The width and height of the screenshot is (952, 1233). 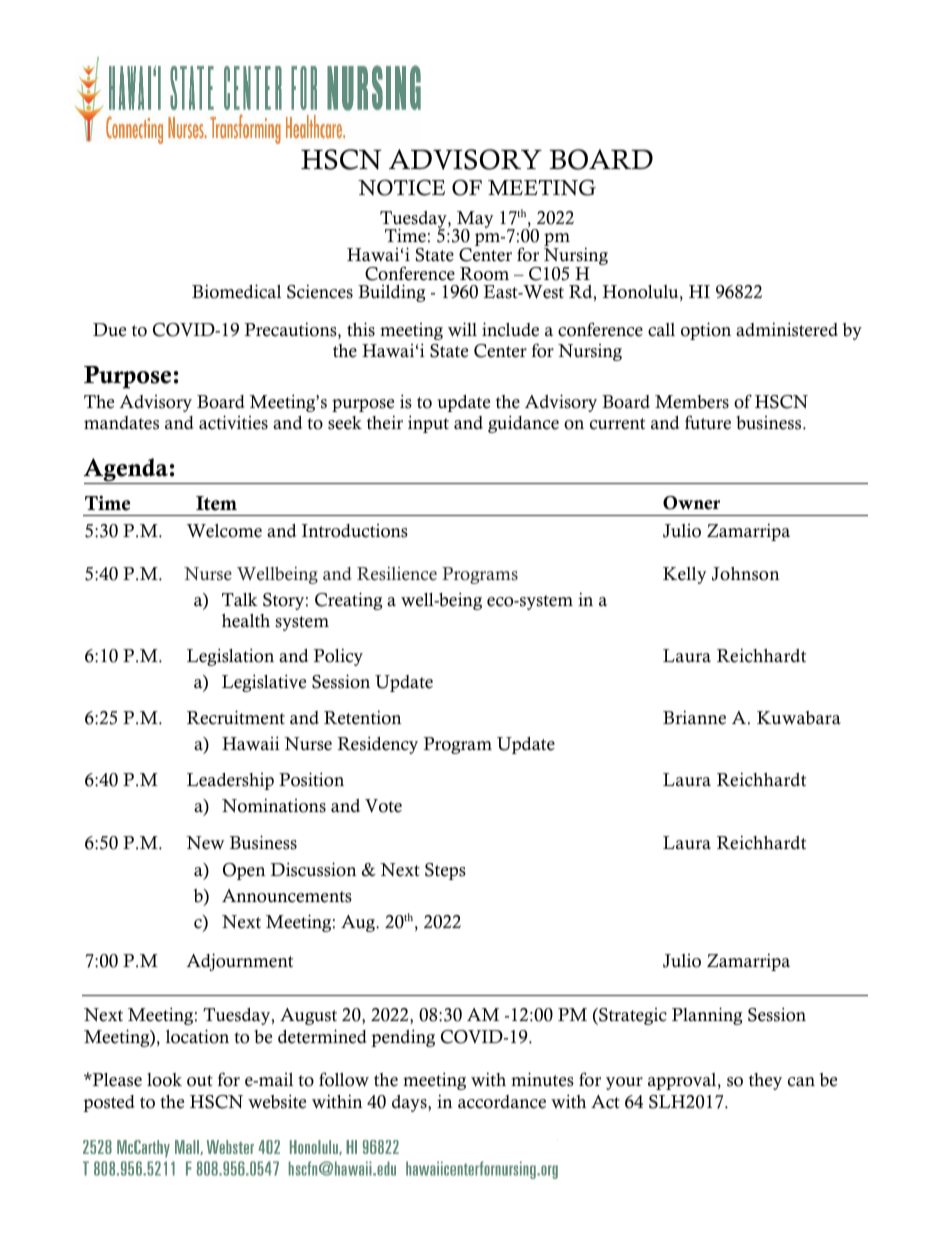 What do you see at coordinates (445, 871) in the screenshot?
I see `Steps` at bounding box center [445, 871].
